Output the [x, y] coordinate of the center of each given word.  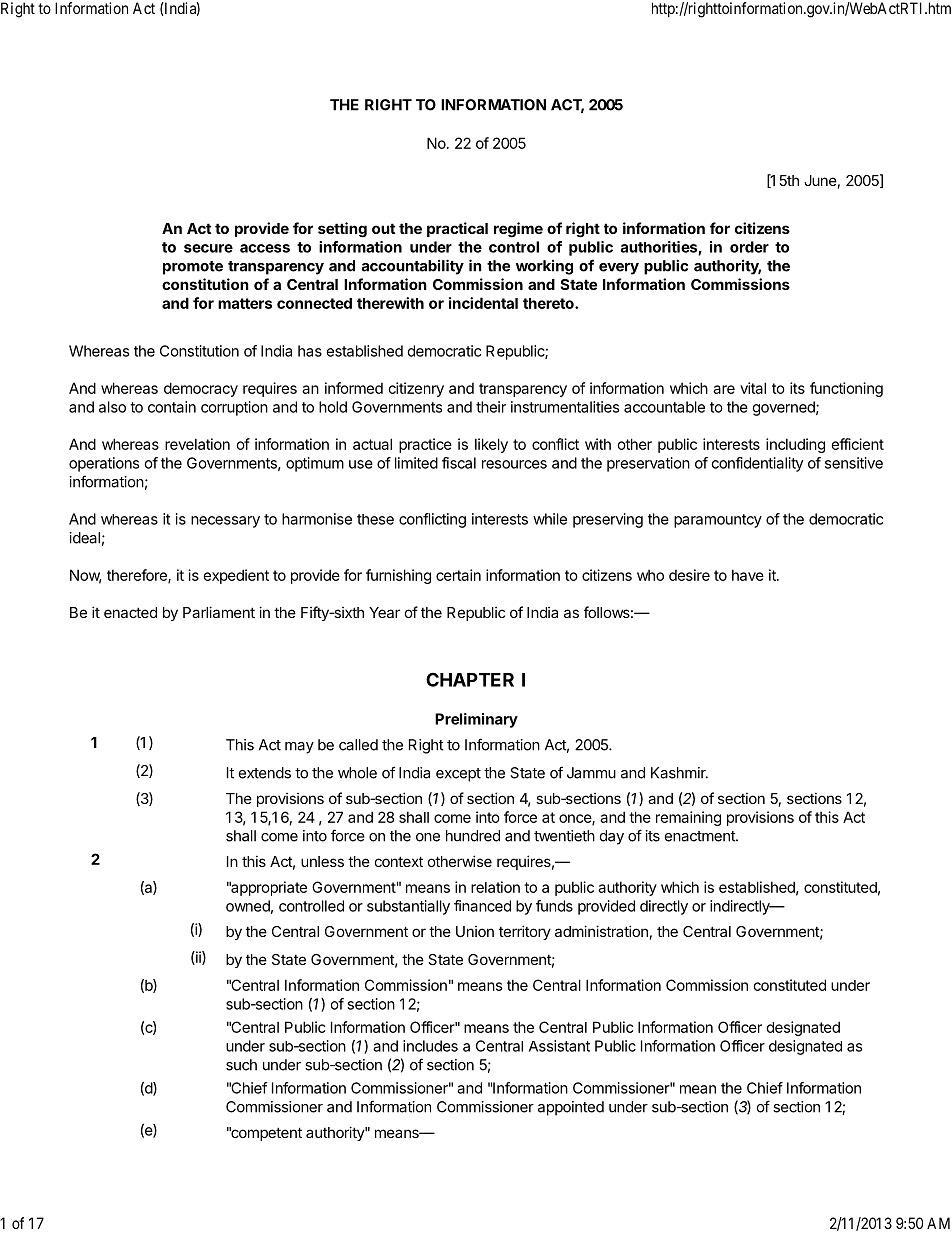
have [748, 575]
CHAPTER [470, 679]
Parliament [219, 612]
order [749, 247]
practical [457, 229]
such [241, 1065]
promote [193, 268]
